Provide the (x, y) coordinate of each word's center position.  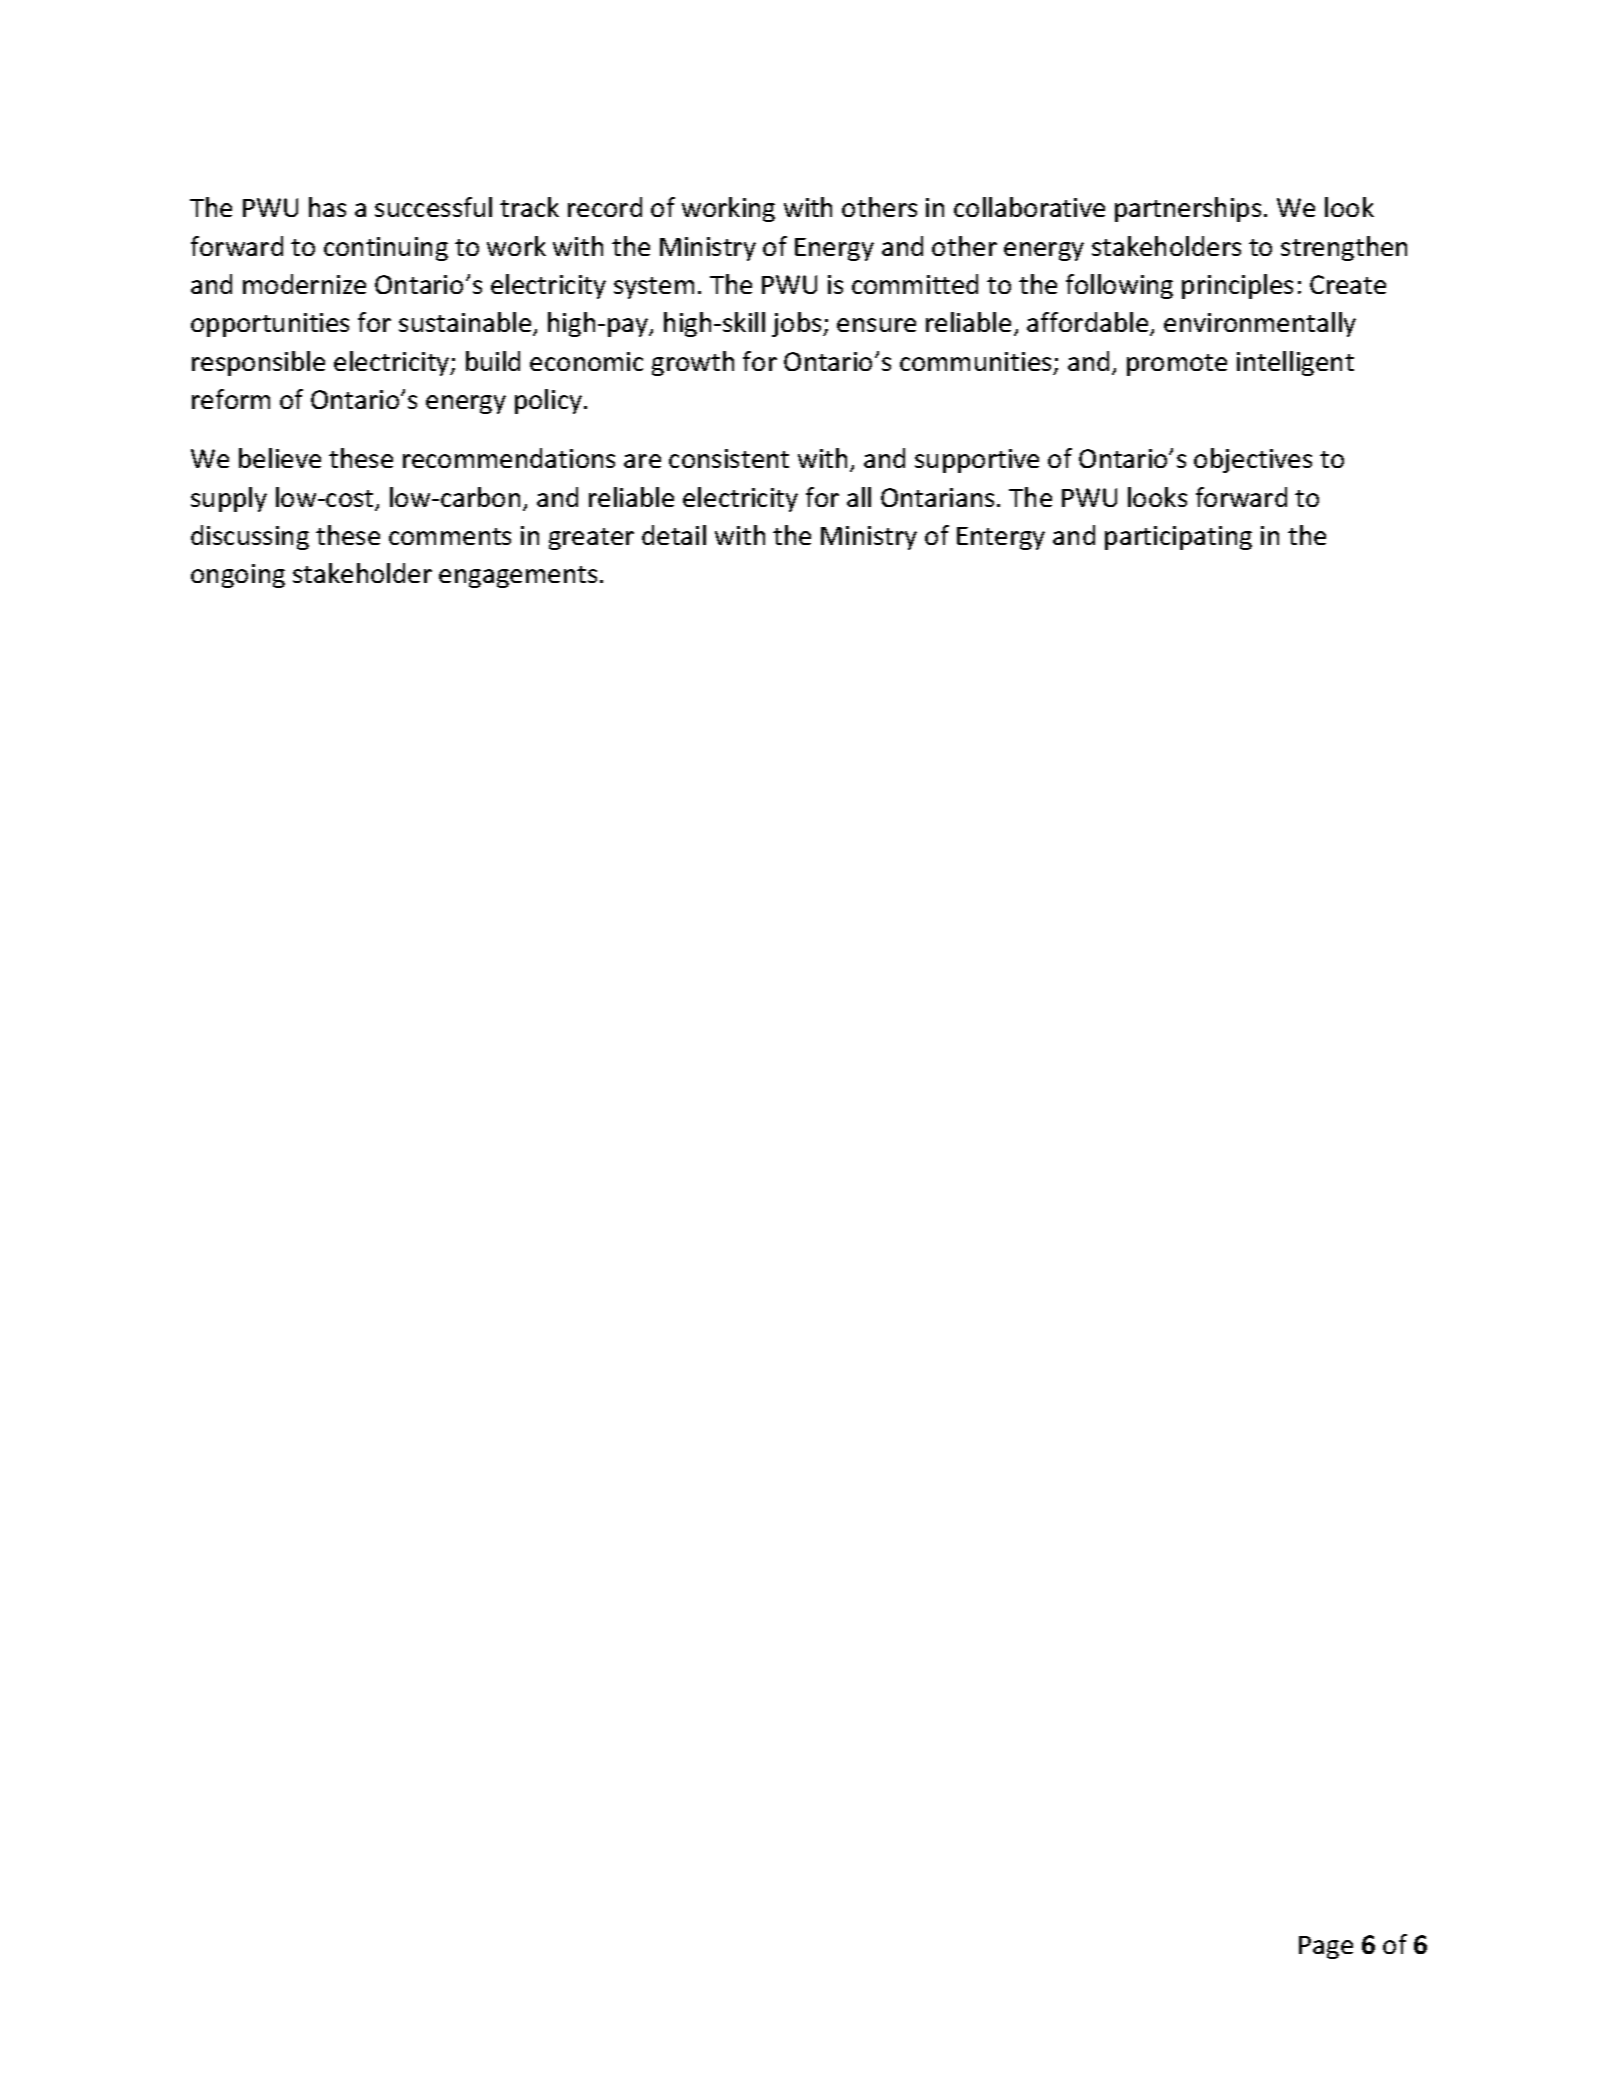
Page (1326, 1947)
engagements (518, 577)
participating (1178, 538)
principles (1237, 286)
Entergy (1001, 538)
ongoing (238, 576)
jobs (798, 324)
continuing (386, 249)
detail (674, 535)
